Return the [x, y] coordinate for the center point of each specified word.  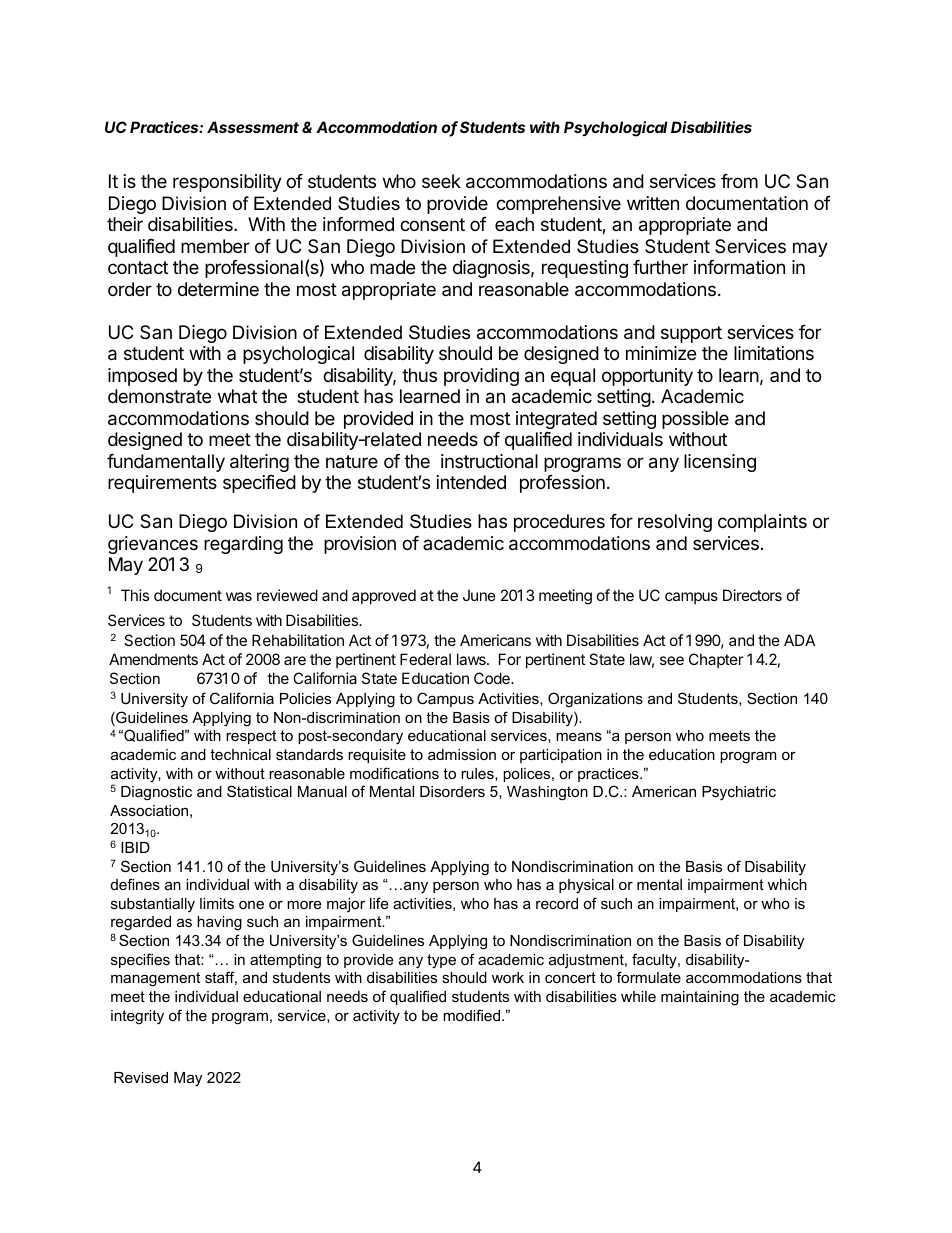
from [739, 181]
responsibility [227, 183]
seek [441, 181]
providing [481, 377]
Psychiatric [739, 793]
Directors [752, 595]
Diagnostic [156, 793]
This [135, 595]
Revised [141, 1077]
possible [695, 420]
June [479, 595]
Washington [547, 793]
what [237, 396]
